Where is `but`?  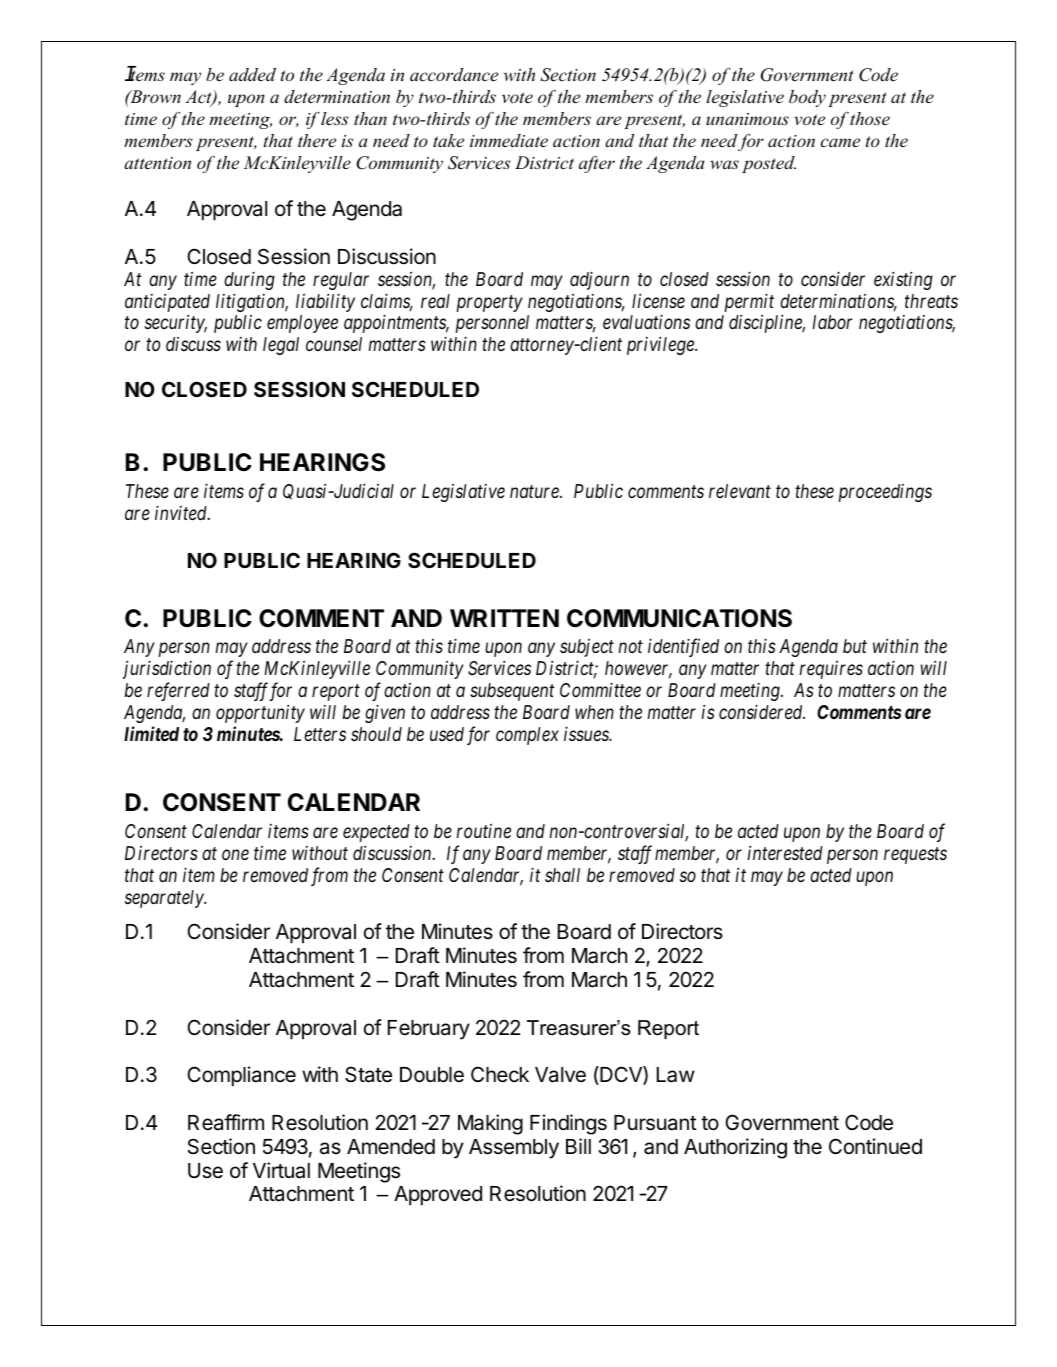
but is located at coordinates (855, 646).
